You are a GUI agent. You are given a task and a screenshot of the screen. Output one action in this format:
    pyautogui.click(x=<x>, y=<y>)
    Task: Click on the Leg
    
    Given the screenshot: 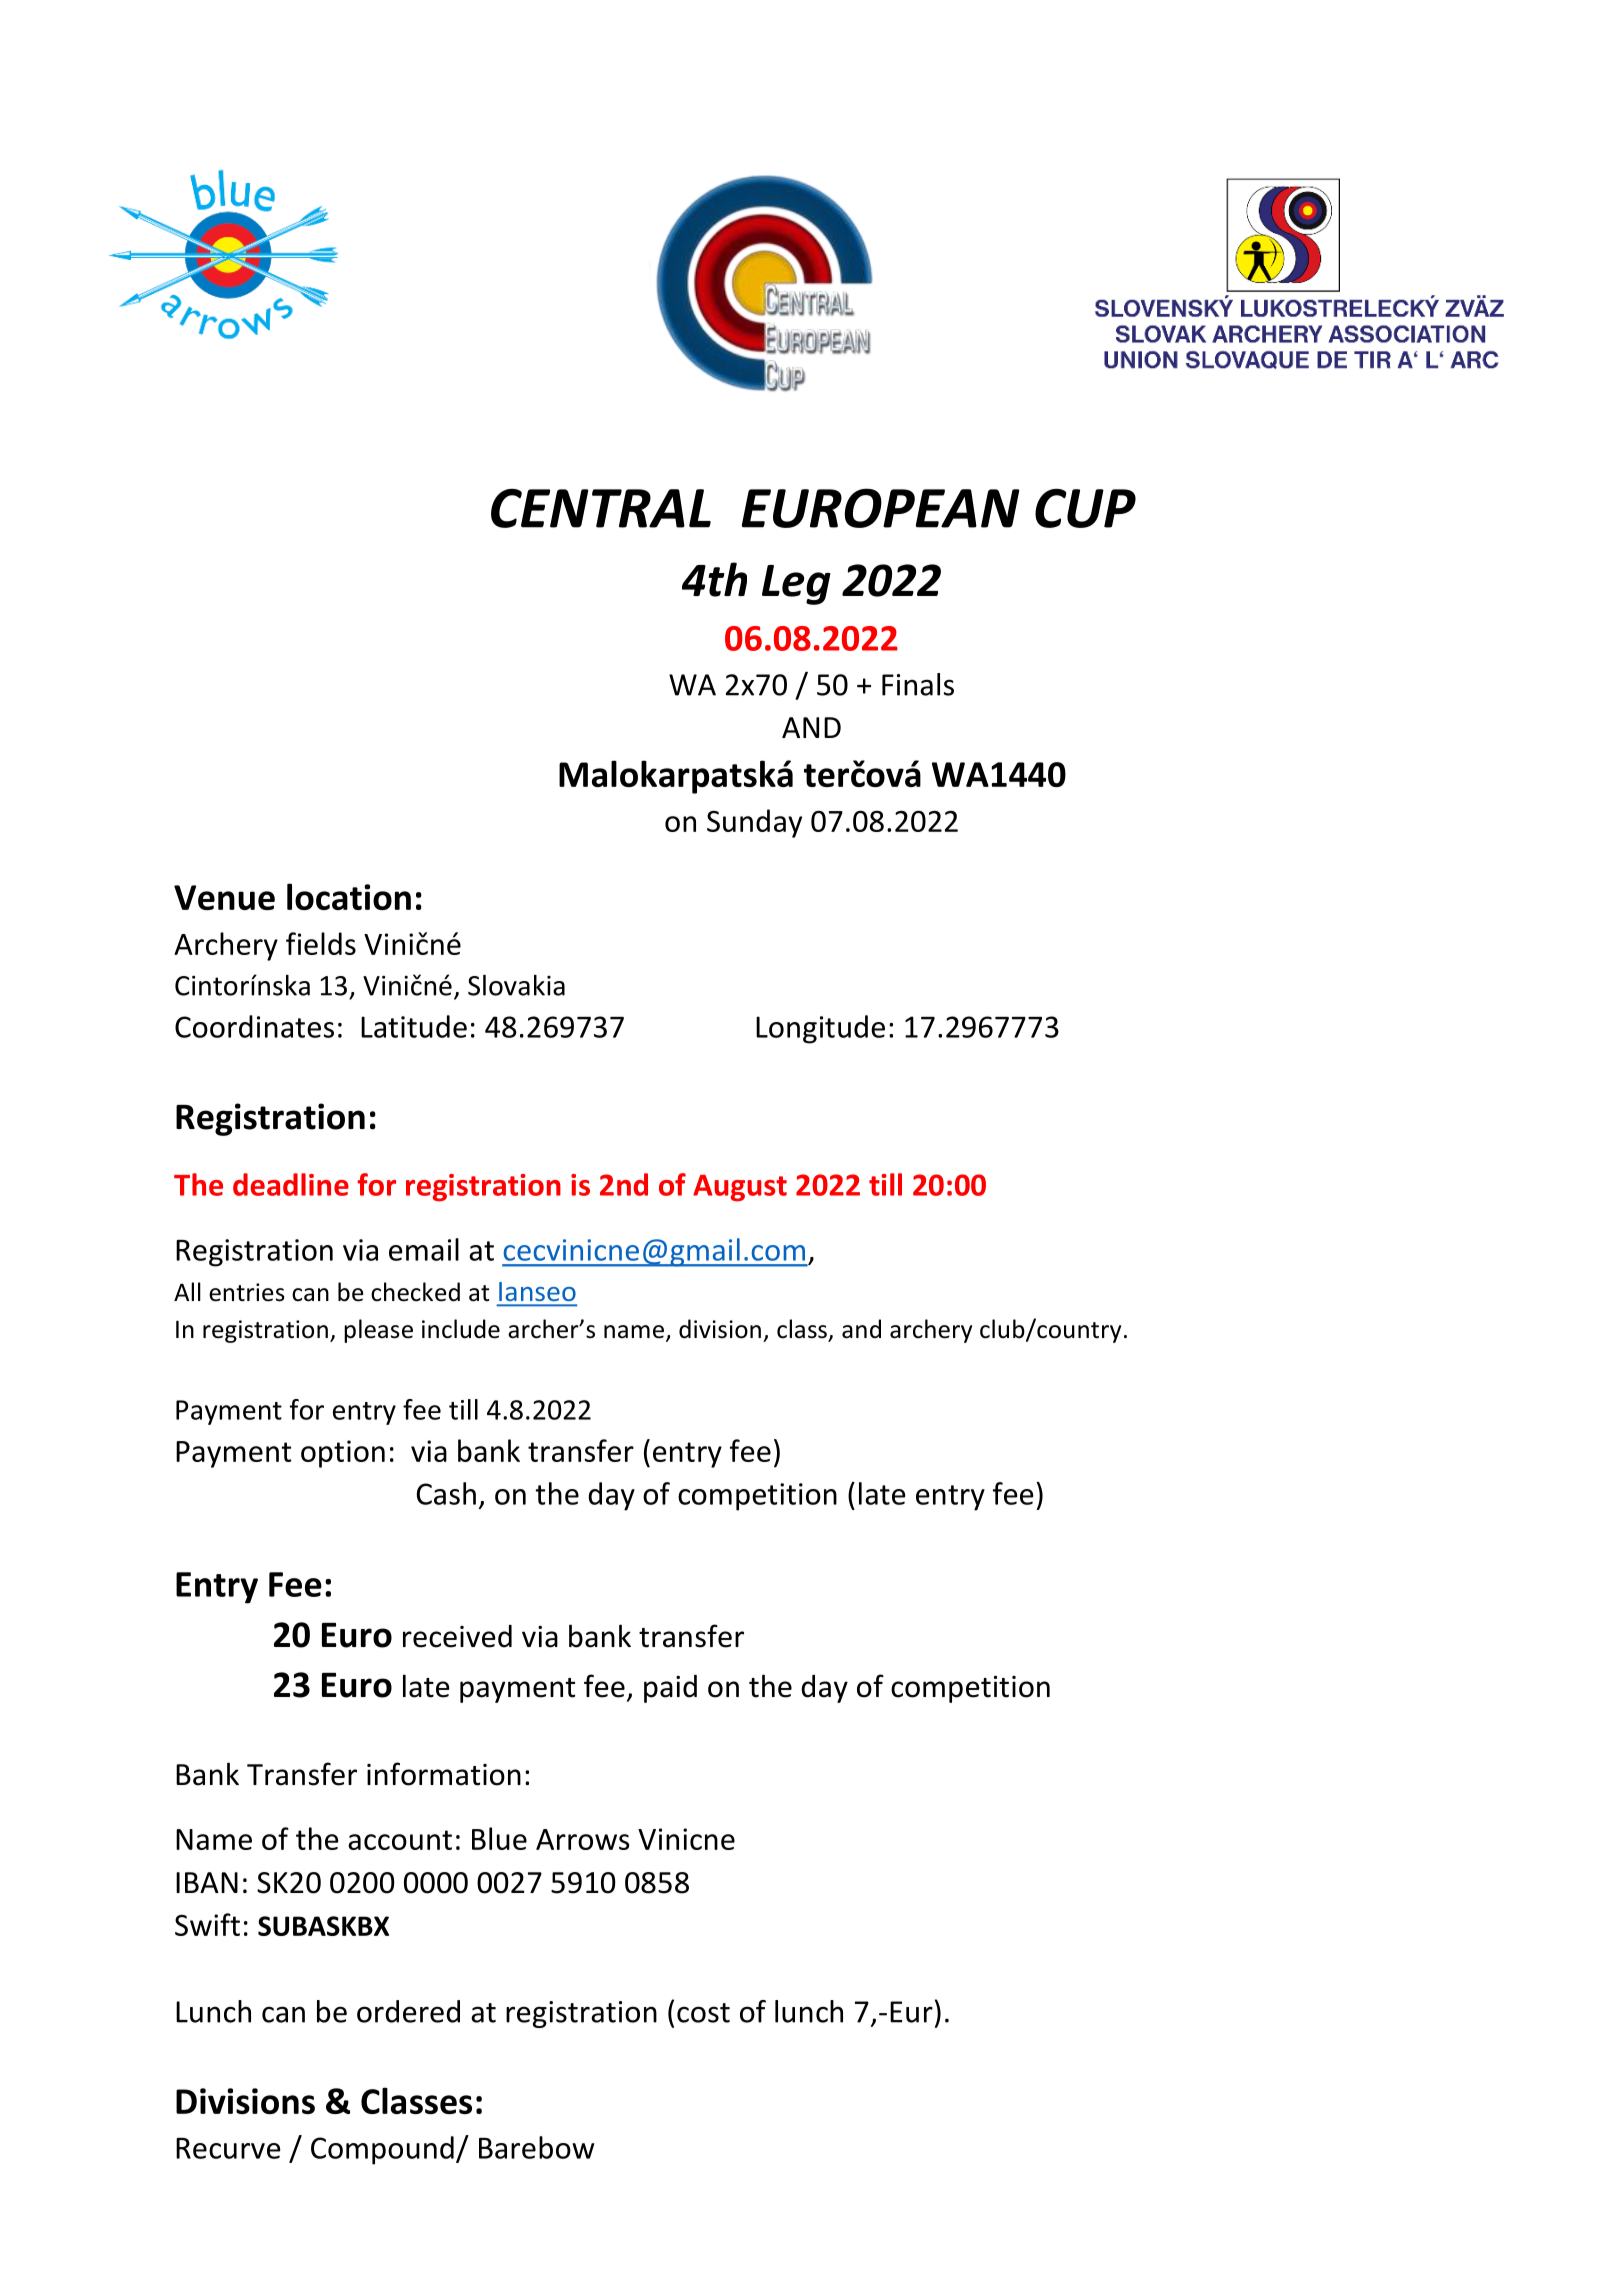 What is the action you would take?
    pyautogui.click(x=796, y=585)
